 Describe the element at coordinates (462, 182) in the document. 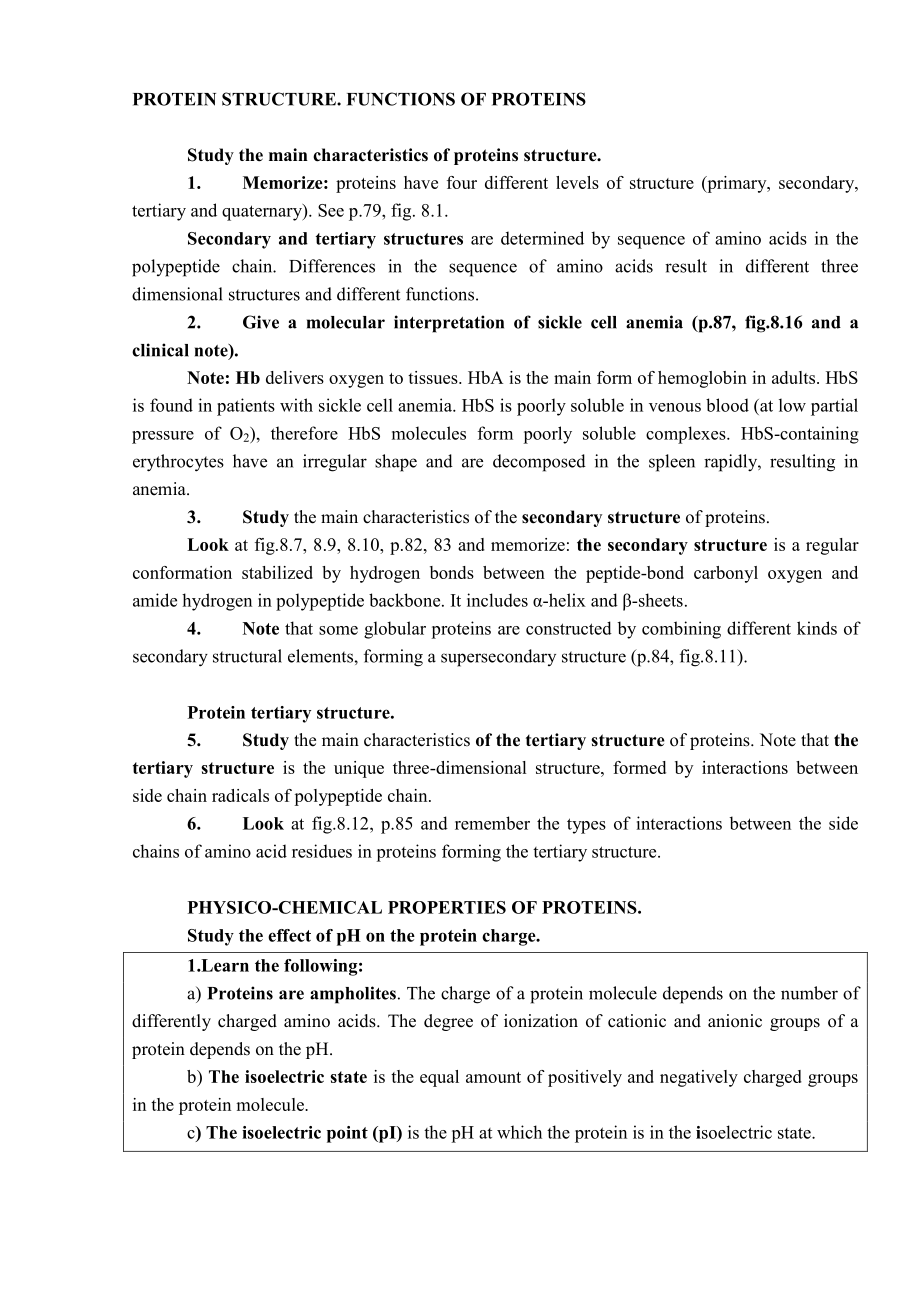

I see `four` at that location.
